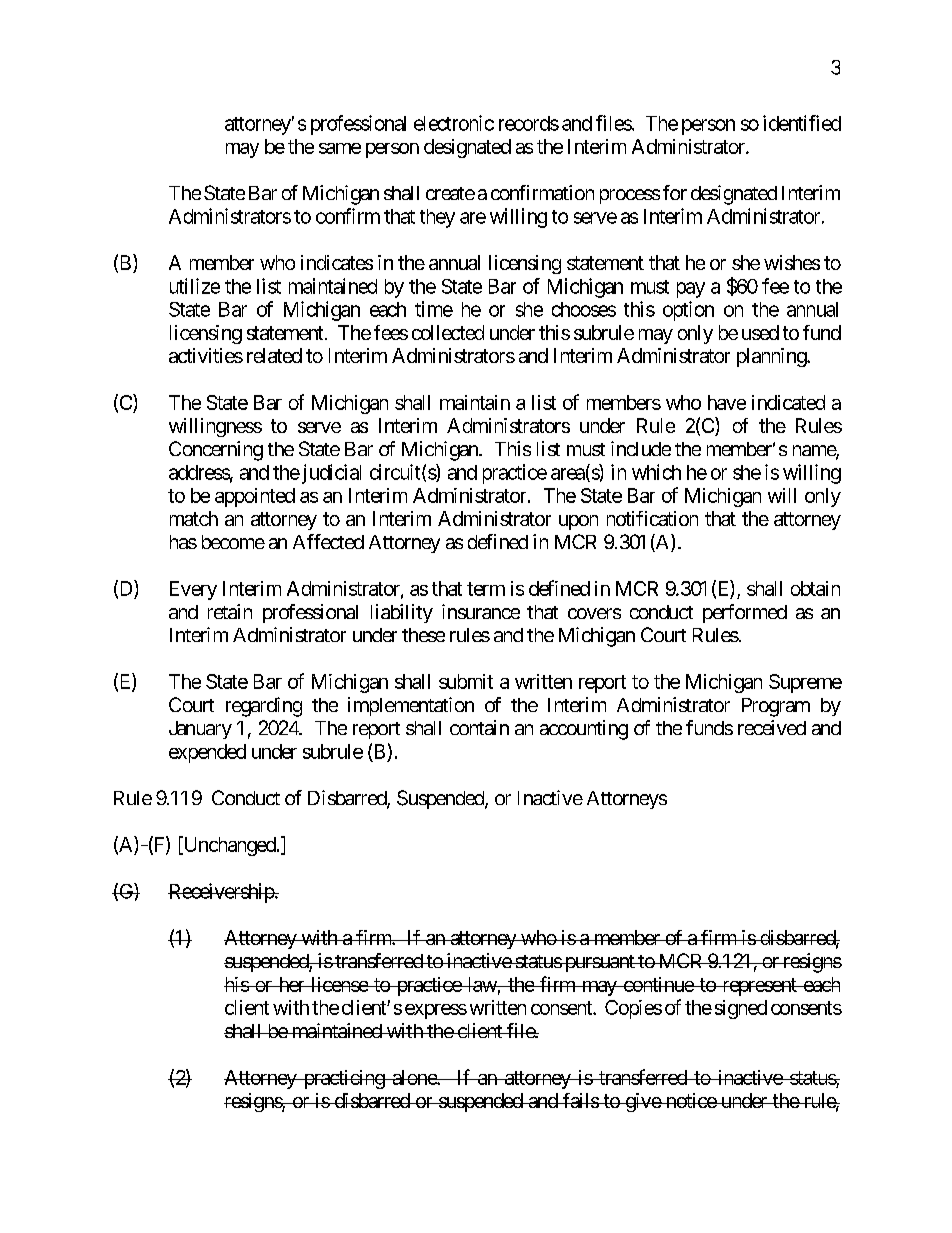 The image size is (952, 1233). What do you see at coordinates (486, 589) in the document?
I see `term` at bounding box center [486, 589].
